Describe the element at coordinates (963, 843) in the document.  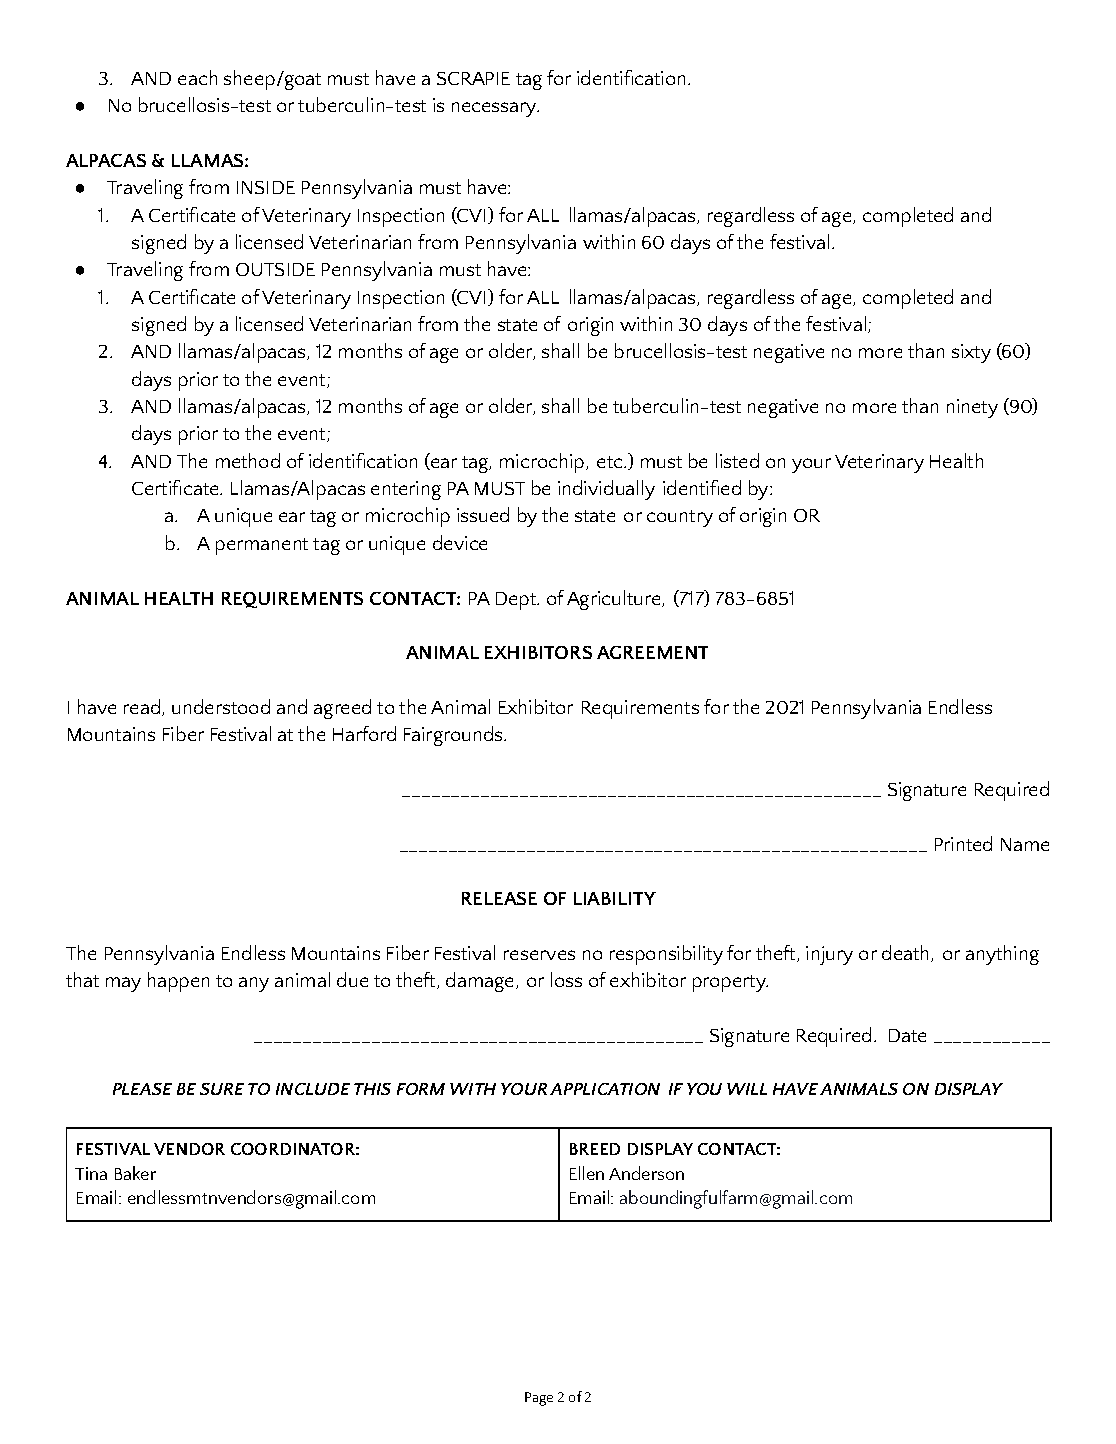
I see `Printed` at that location.
